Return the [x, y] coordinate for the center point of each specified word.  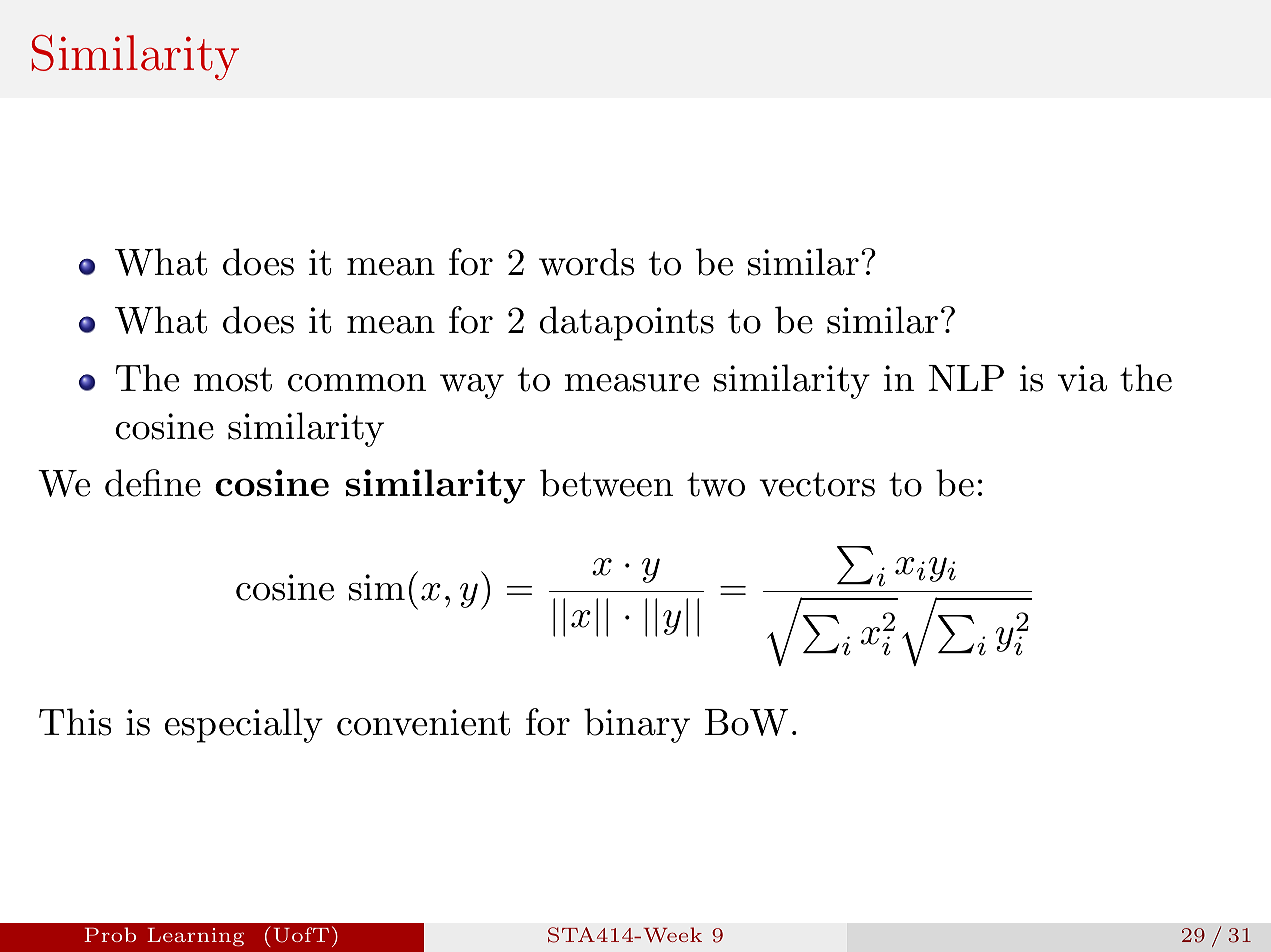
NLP [966, 378]
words [586, 262]
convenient [423, 722]
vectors [817, 484]
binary [637, 725]
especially [244, 725]
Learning [195, 937]
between [606, 483]
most [233, 379]
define [153, 483]
